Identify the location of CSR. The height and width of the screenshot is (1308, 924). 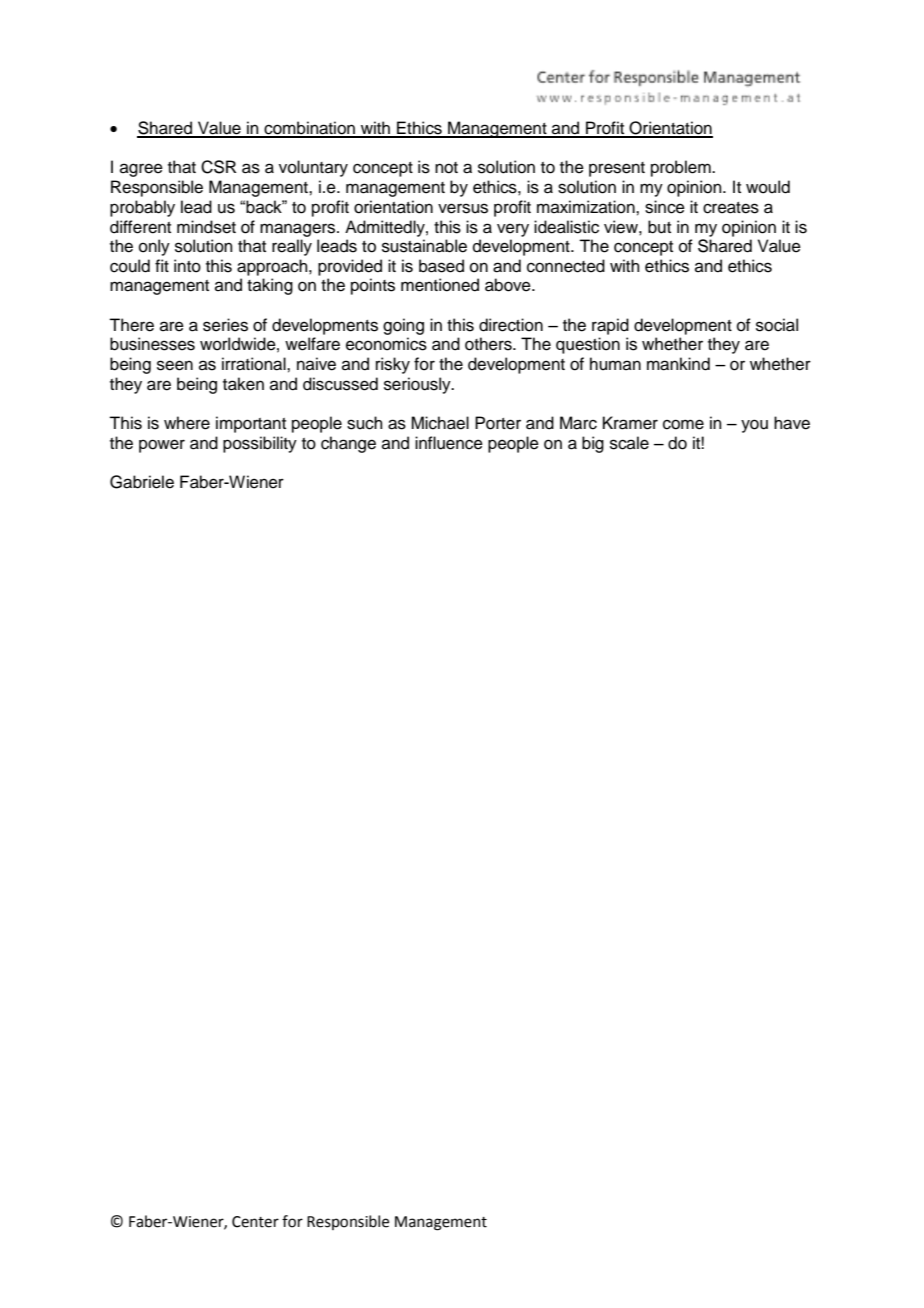
(219, 167).
